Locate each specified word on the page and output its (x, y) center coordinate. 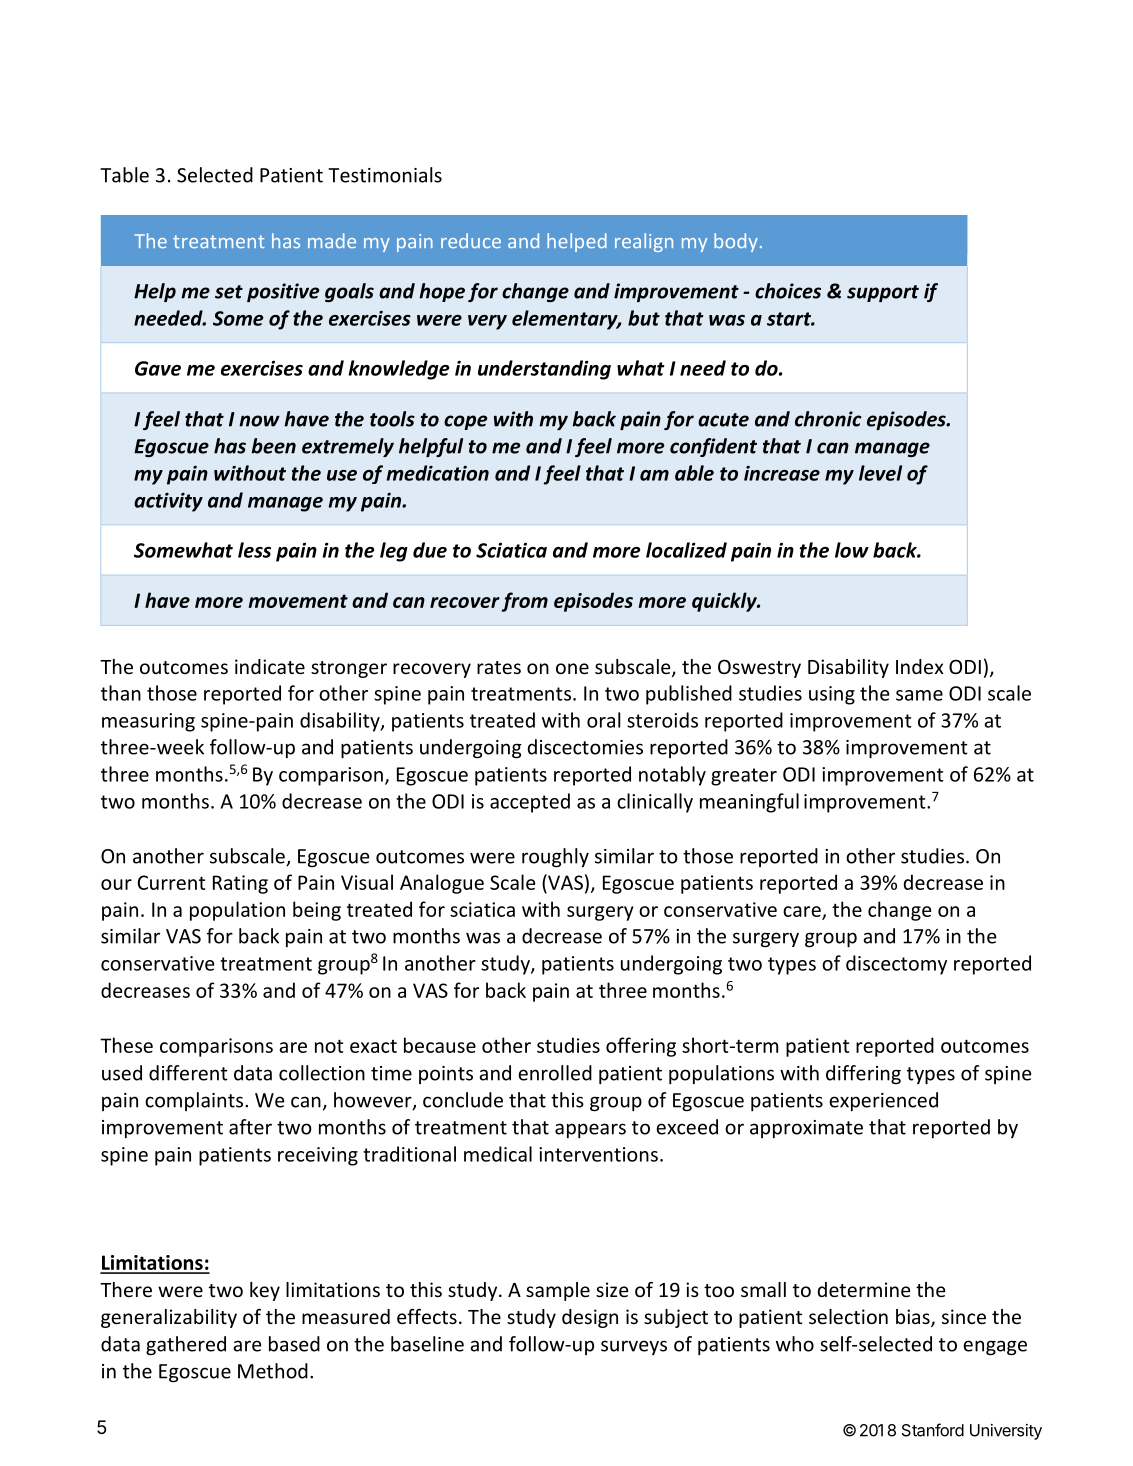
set (229, 292)
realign (644, 242)
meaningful (749, 803)
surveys (634, 1347)
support (883, 293)
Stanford (933, 1430)
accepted (530, 803)
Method (273, 1371)
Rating (240, 884)
